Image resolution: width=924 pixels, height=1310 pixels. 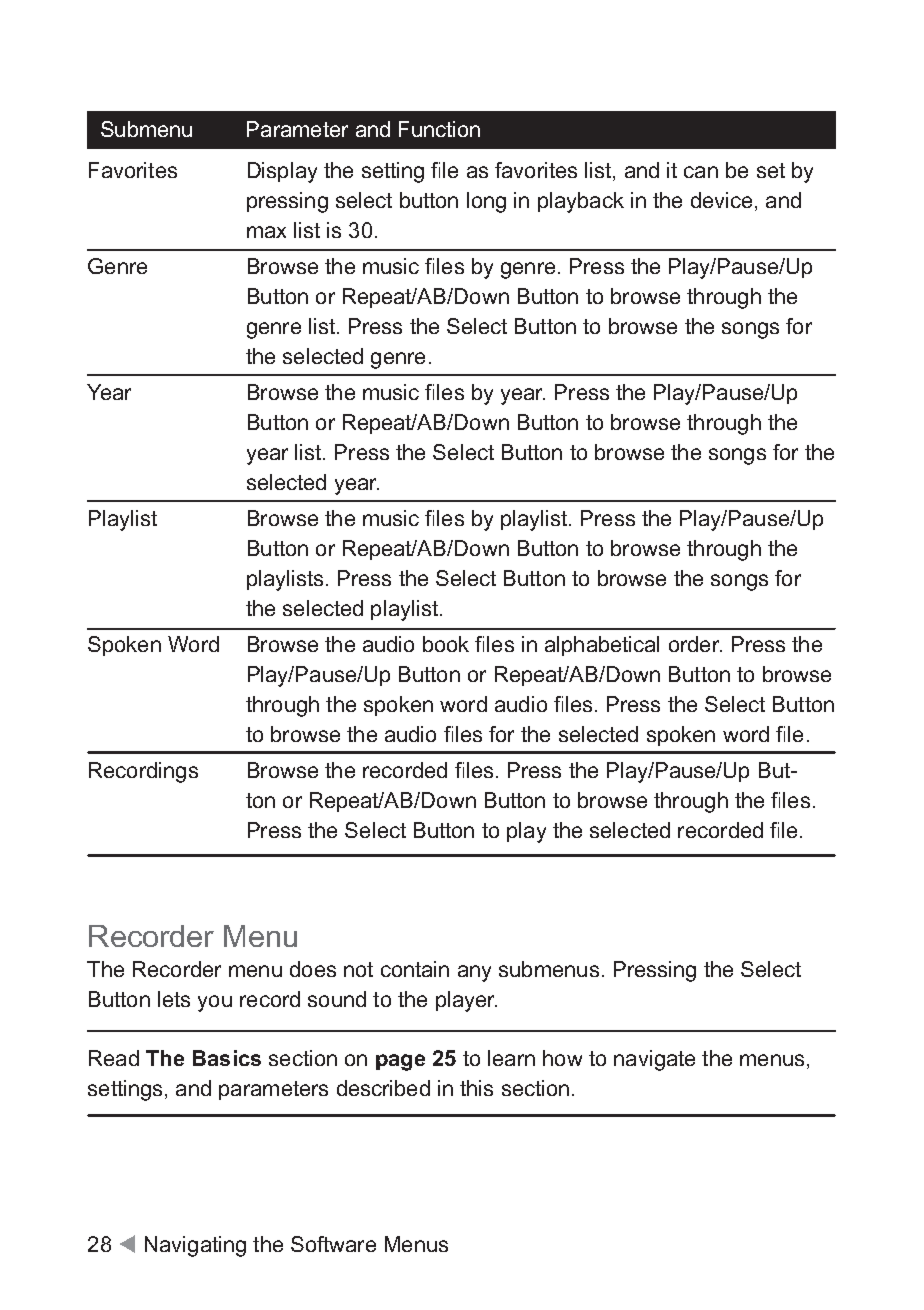 What do you see at coordinates (474, 973) in the screenshot?
I see `any` at bounding box center [474, 973].
